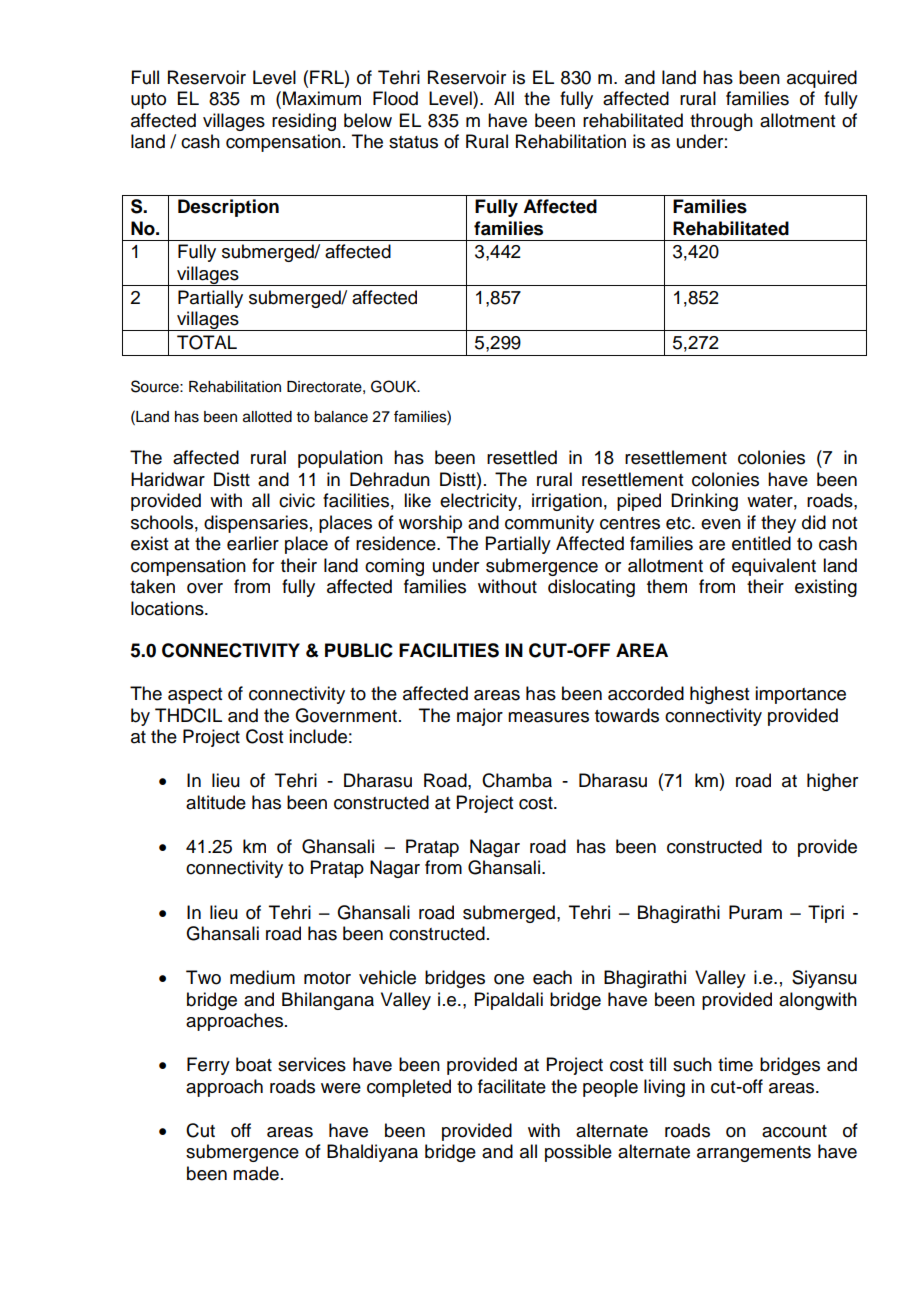 This screenshot has height=1308, width=924. What do you see at coordinates (721, 122) in the screenshot?
I see `through` at bounding box center [721, 122].
